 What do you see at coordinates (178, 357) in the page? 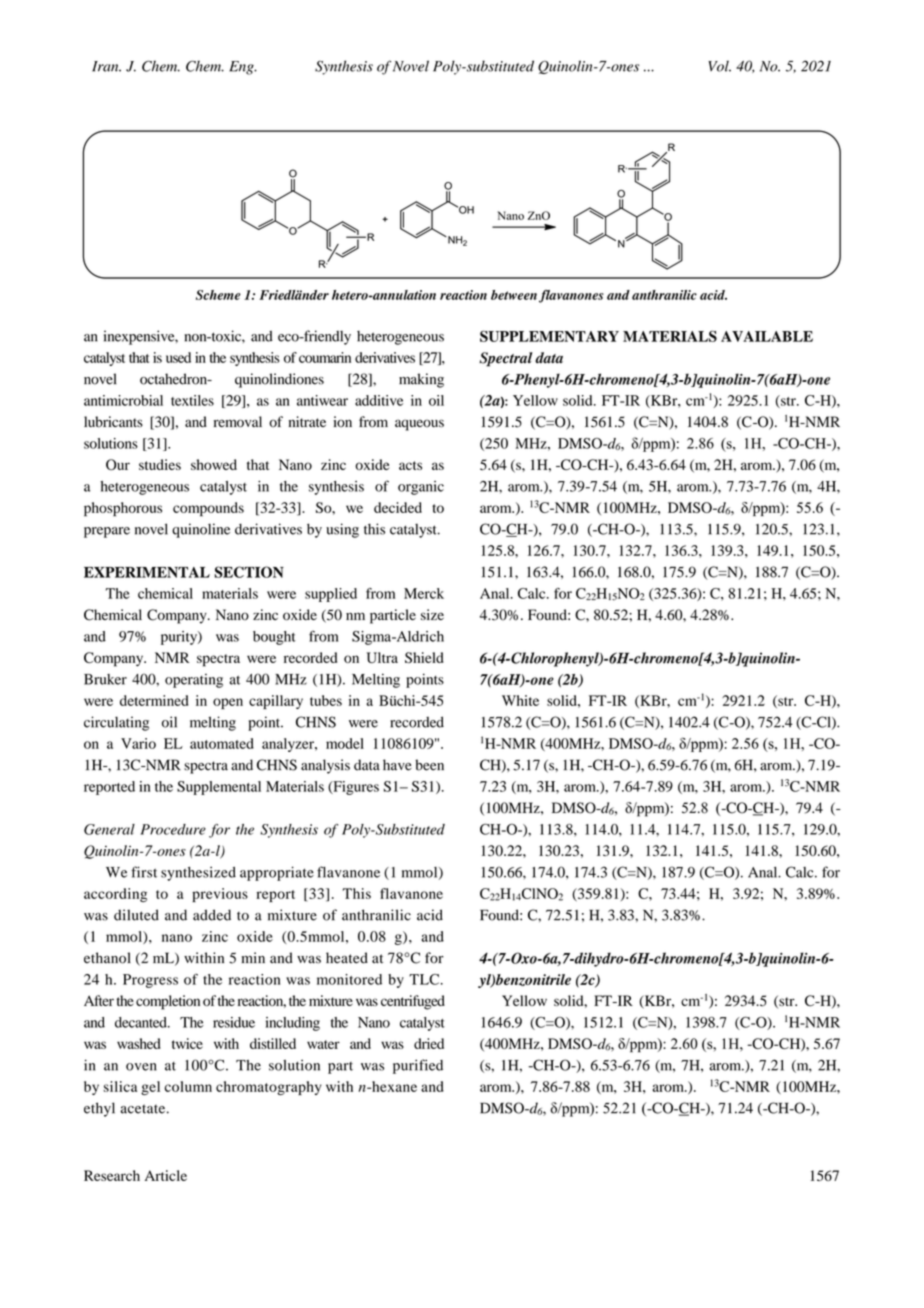
I see `used` at bounding box center [178, 357].
